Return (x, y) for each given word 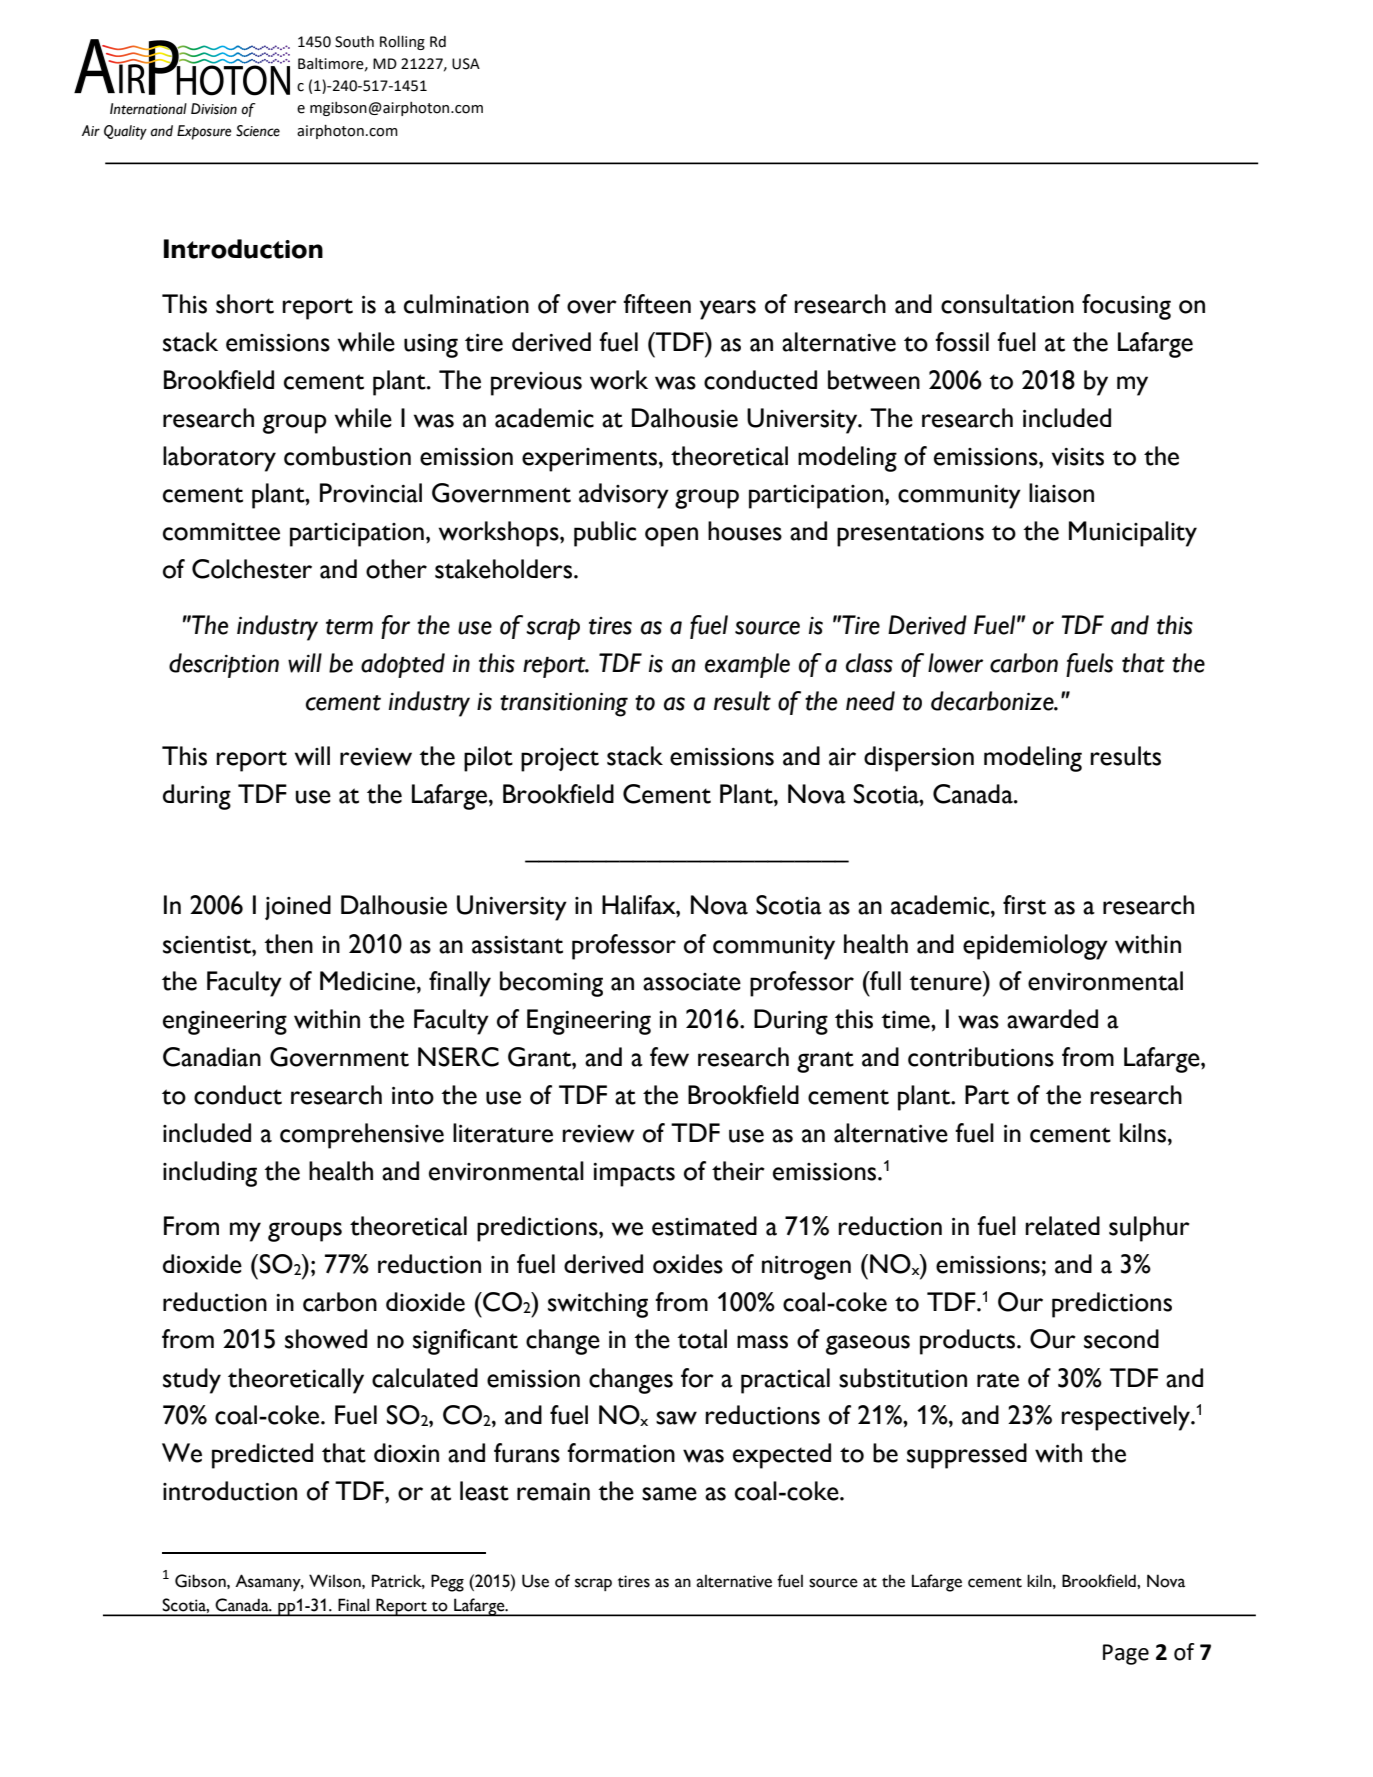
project (560, 760)
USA (466, 64)
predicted (262, 1456)
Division (214, 109)
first (1024, 905)
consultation (1007, 304)
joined (298, 907)
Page (1126, 1654)
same (669, 1494)
